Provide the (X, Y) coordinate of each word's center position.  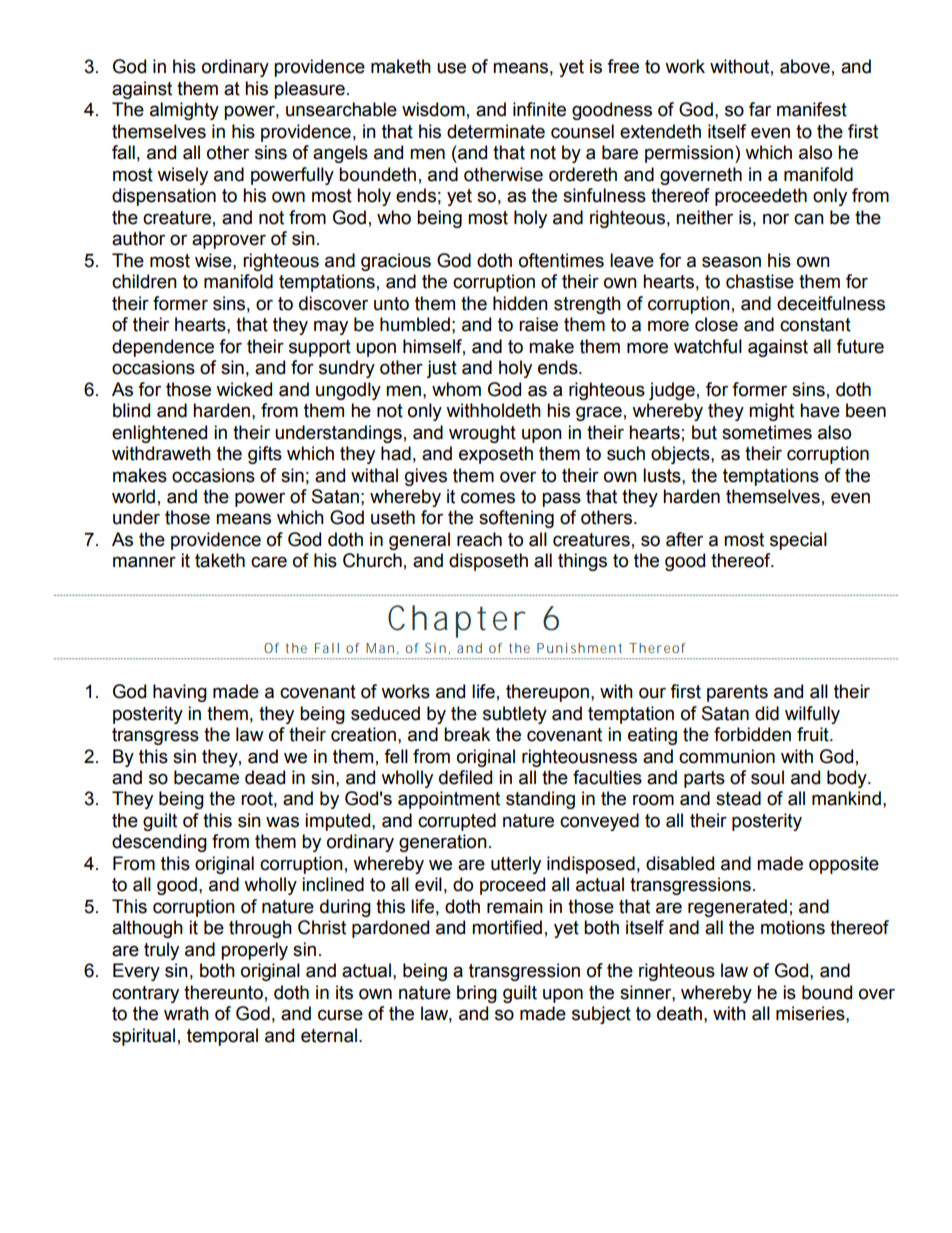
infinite (539, 109)
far (760, 109)
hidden (520, 303)
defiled (465, 777)
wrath (186, 1013)
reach (479, 539)
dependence (163, 348)
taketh (220, 560)
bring (477, 994)
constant (815, 325)
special (798, 541)
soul (767, 777)
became (206, 777)
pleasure (309, 90)
